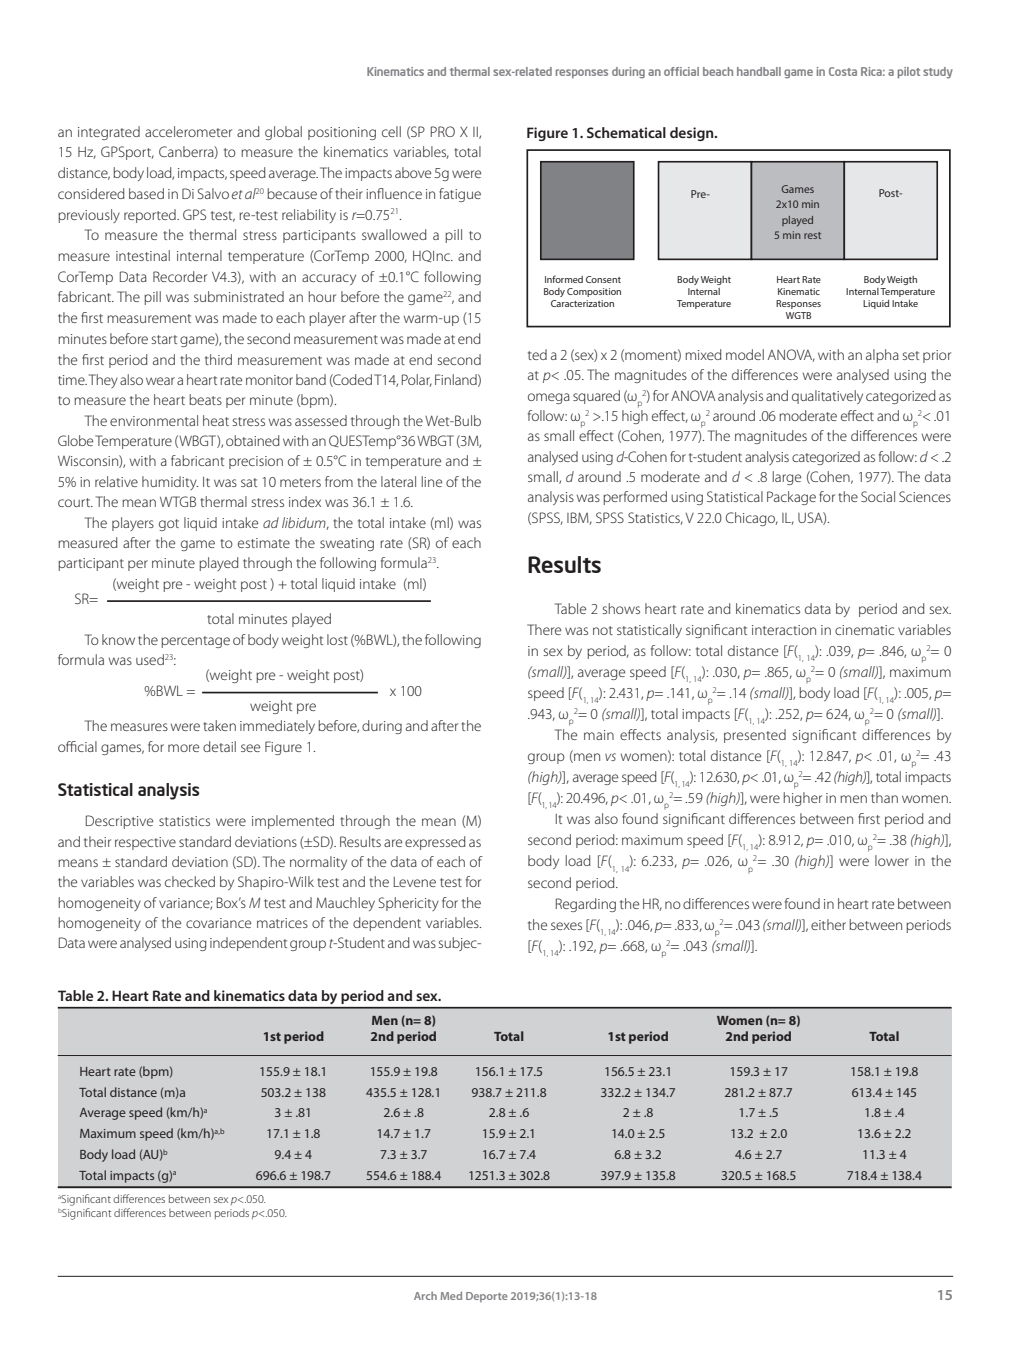 Image resolution: width=1011 pixels, height=1348 pixels. What do you see at coordinates (827, 397) in the screenshot?
I see `qualitatively` at bounding box center [827, 397].
